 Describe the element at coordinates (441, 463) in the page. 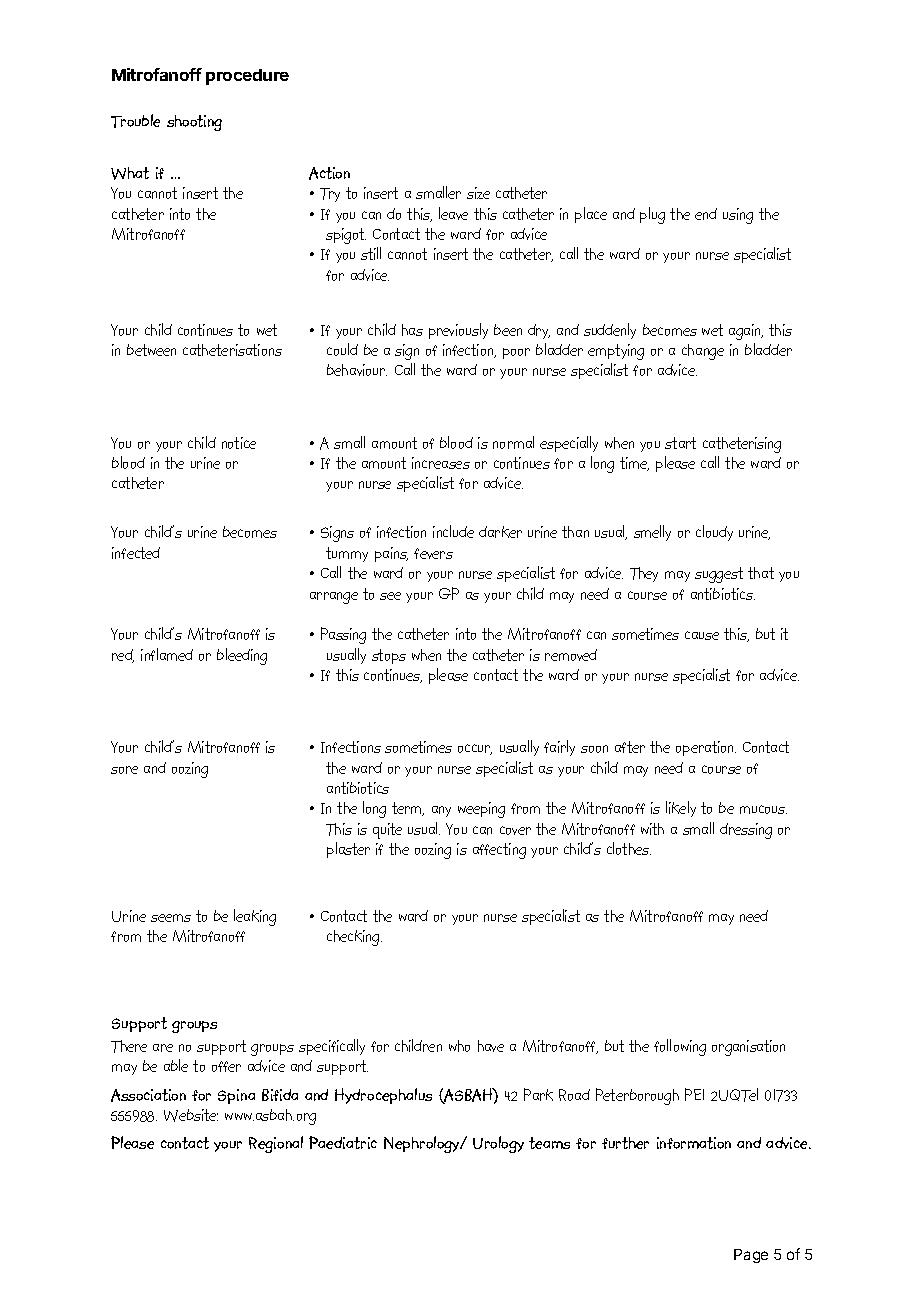

I see `increases` at that location.
